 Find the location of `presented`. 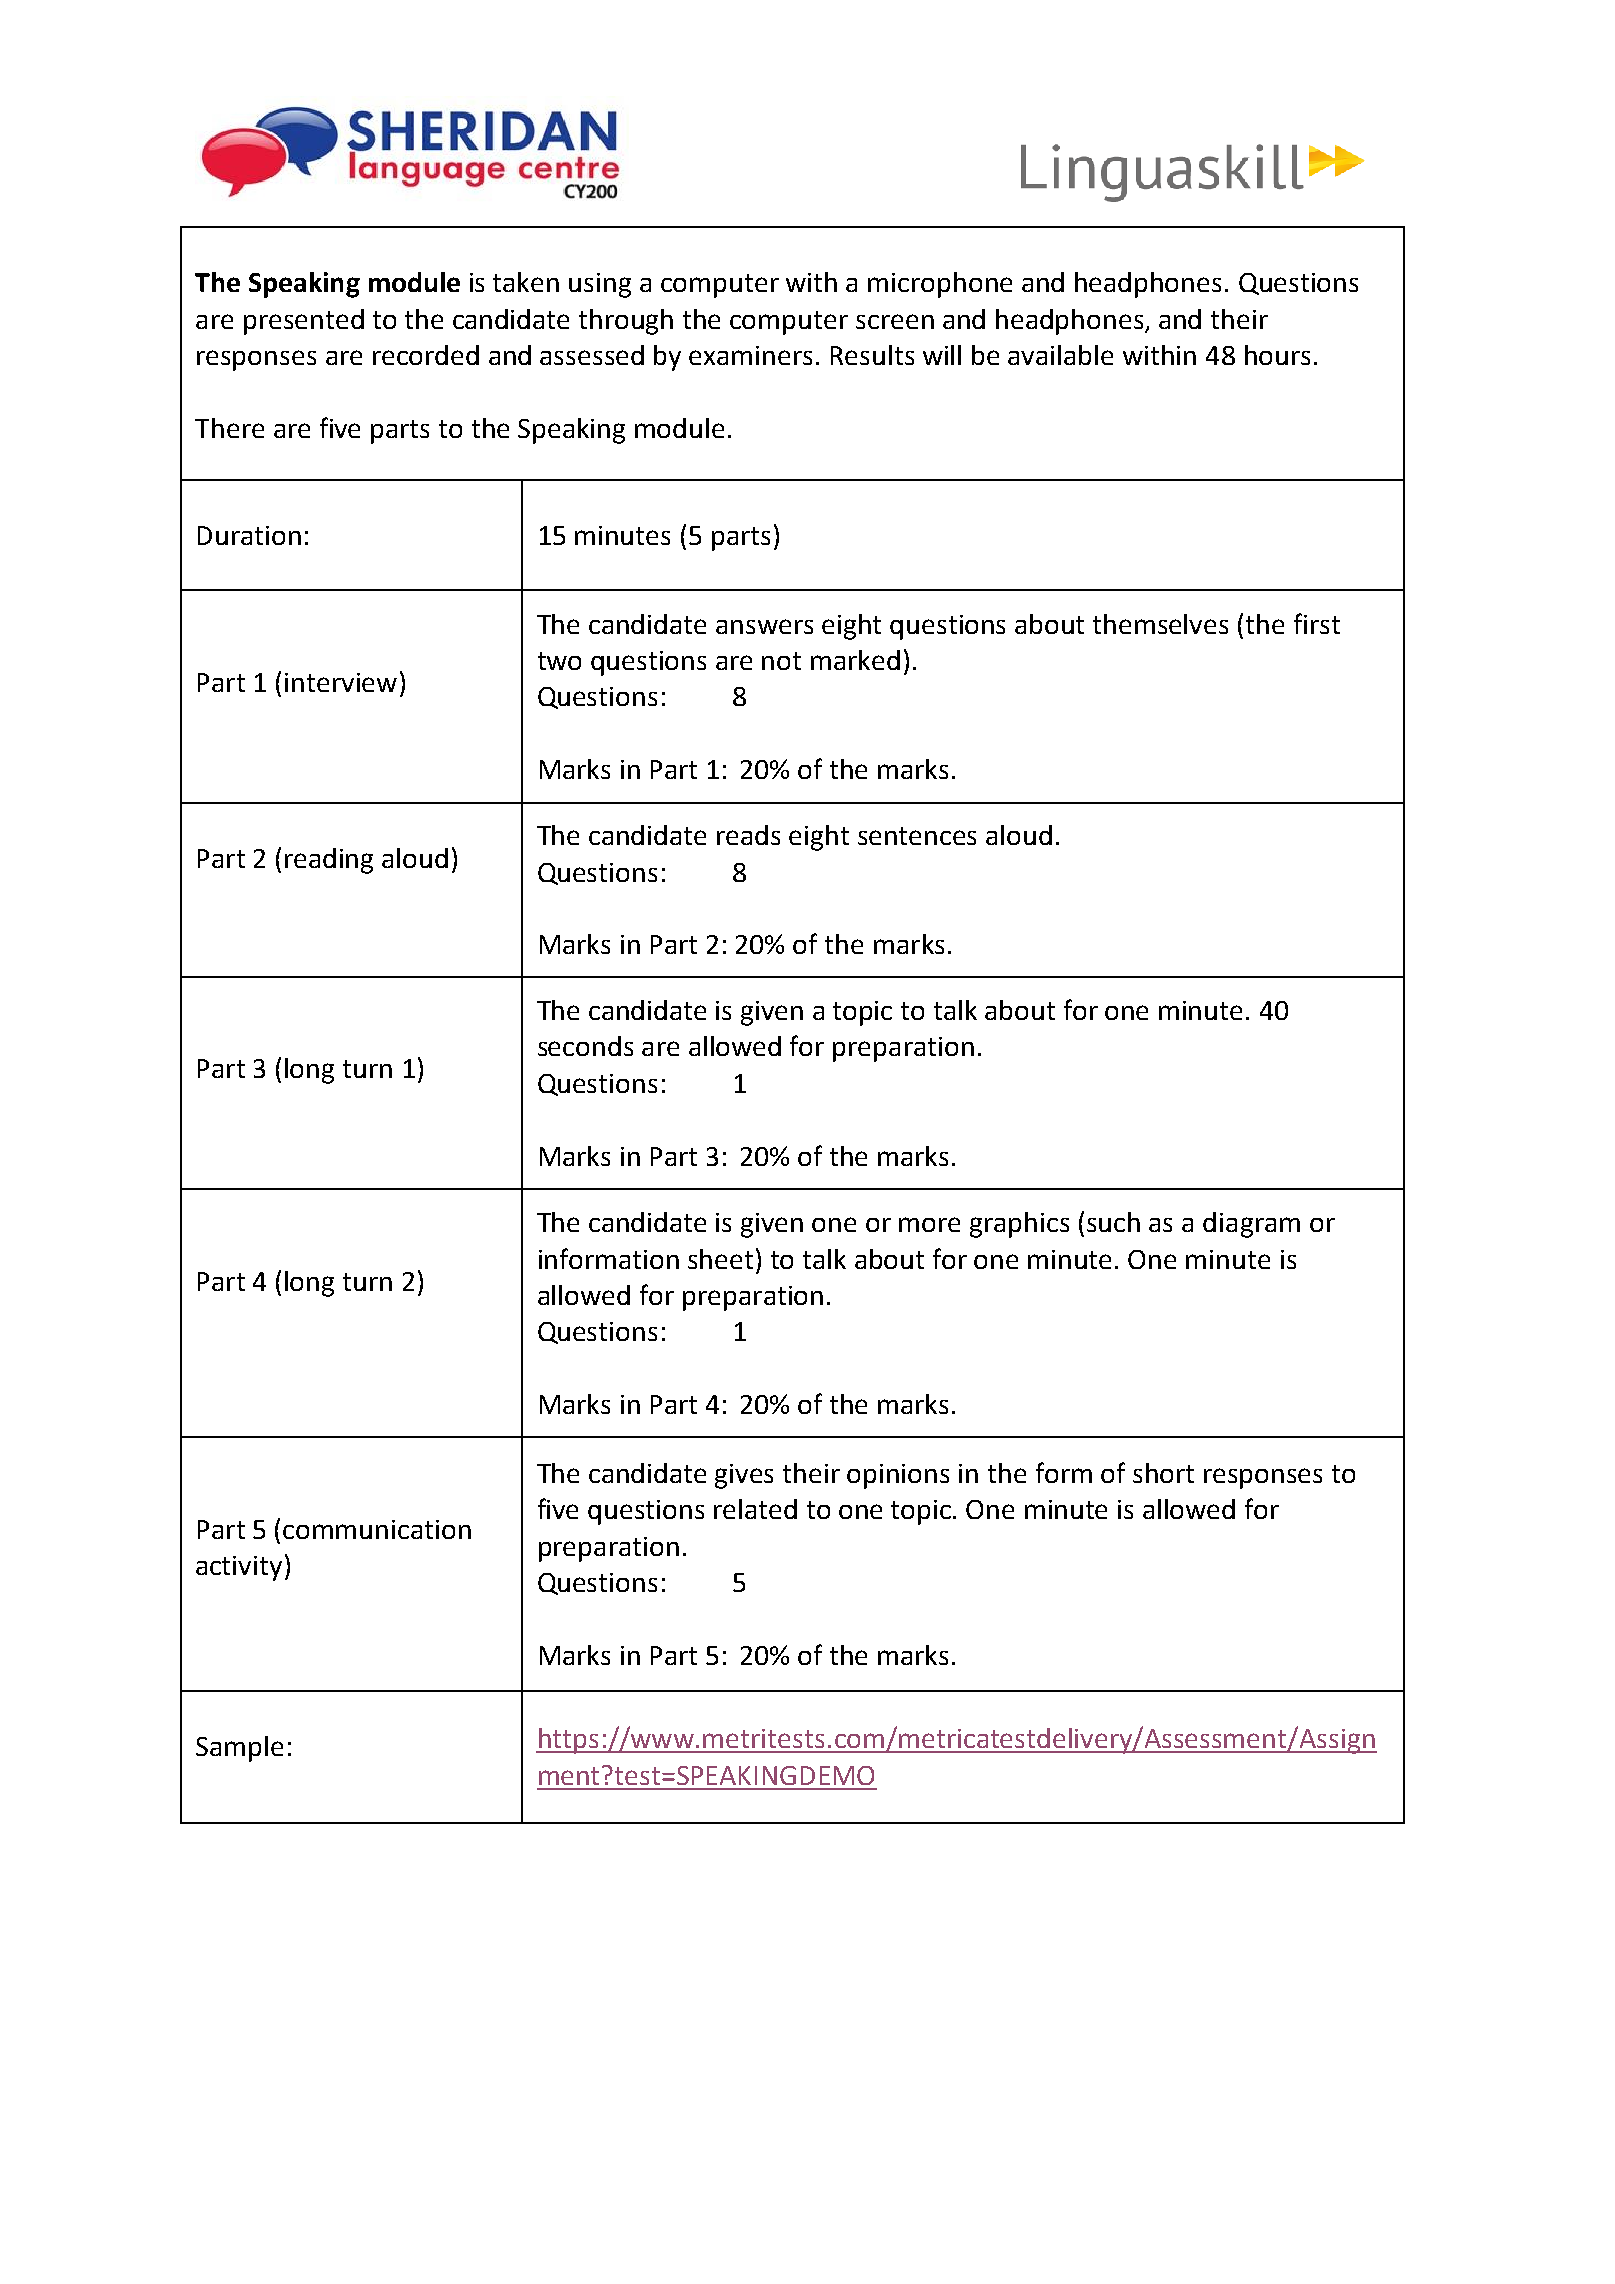

presented is located at coordinates (304, 322).
